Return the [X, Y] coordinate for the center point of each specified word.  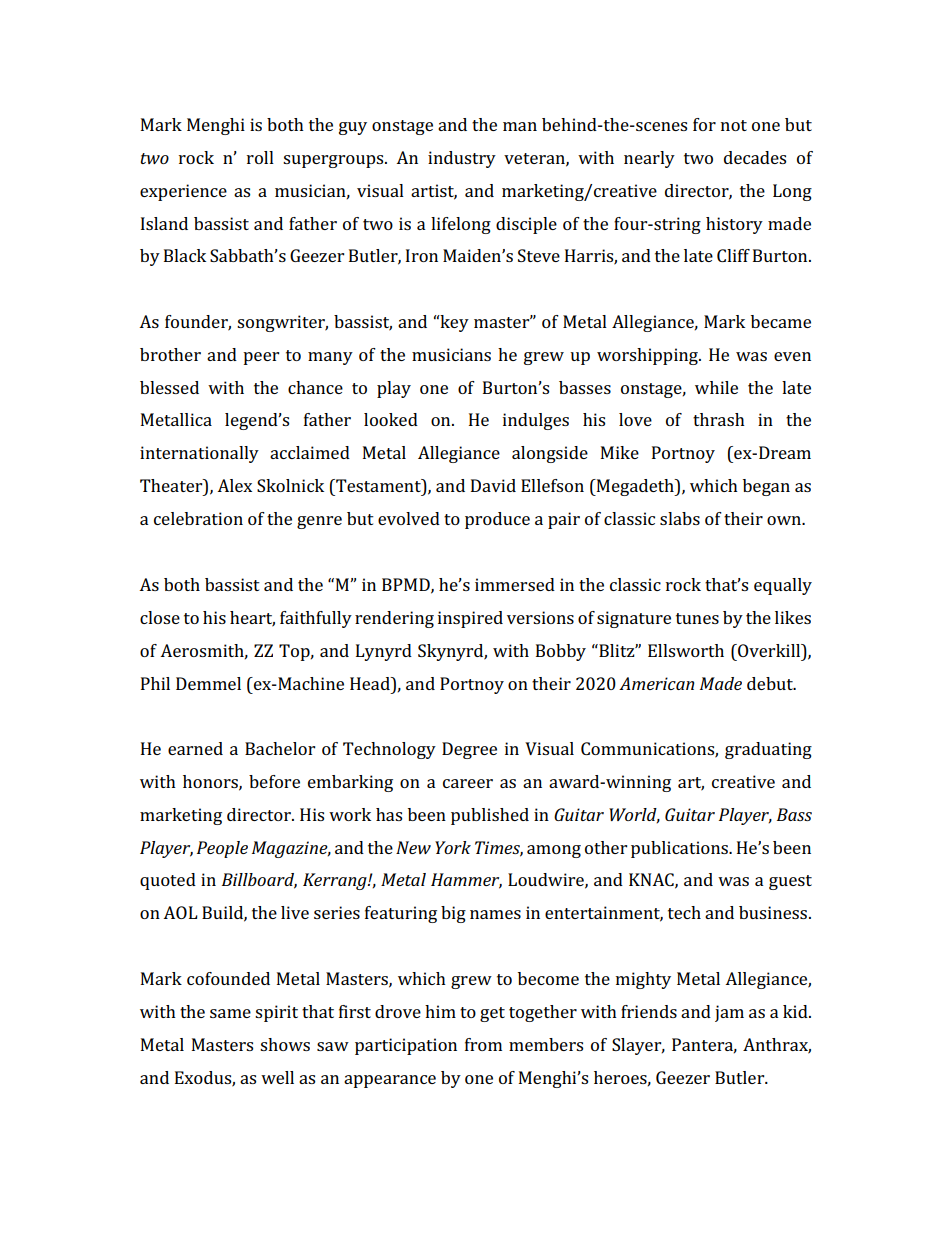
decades [755, 157]
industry [462, 159]
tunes [697, 618]
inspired [470, 619]
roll [260, 157]
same [230, 1013]
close [160, 617]
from [483, 1044]
